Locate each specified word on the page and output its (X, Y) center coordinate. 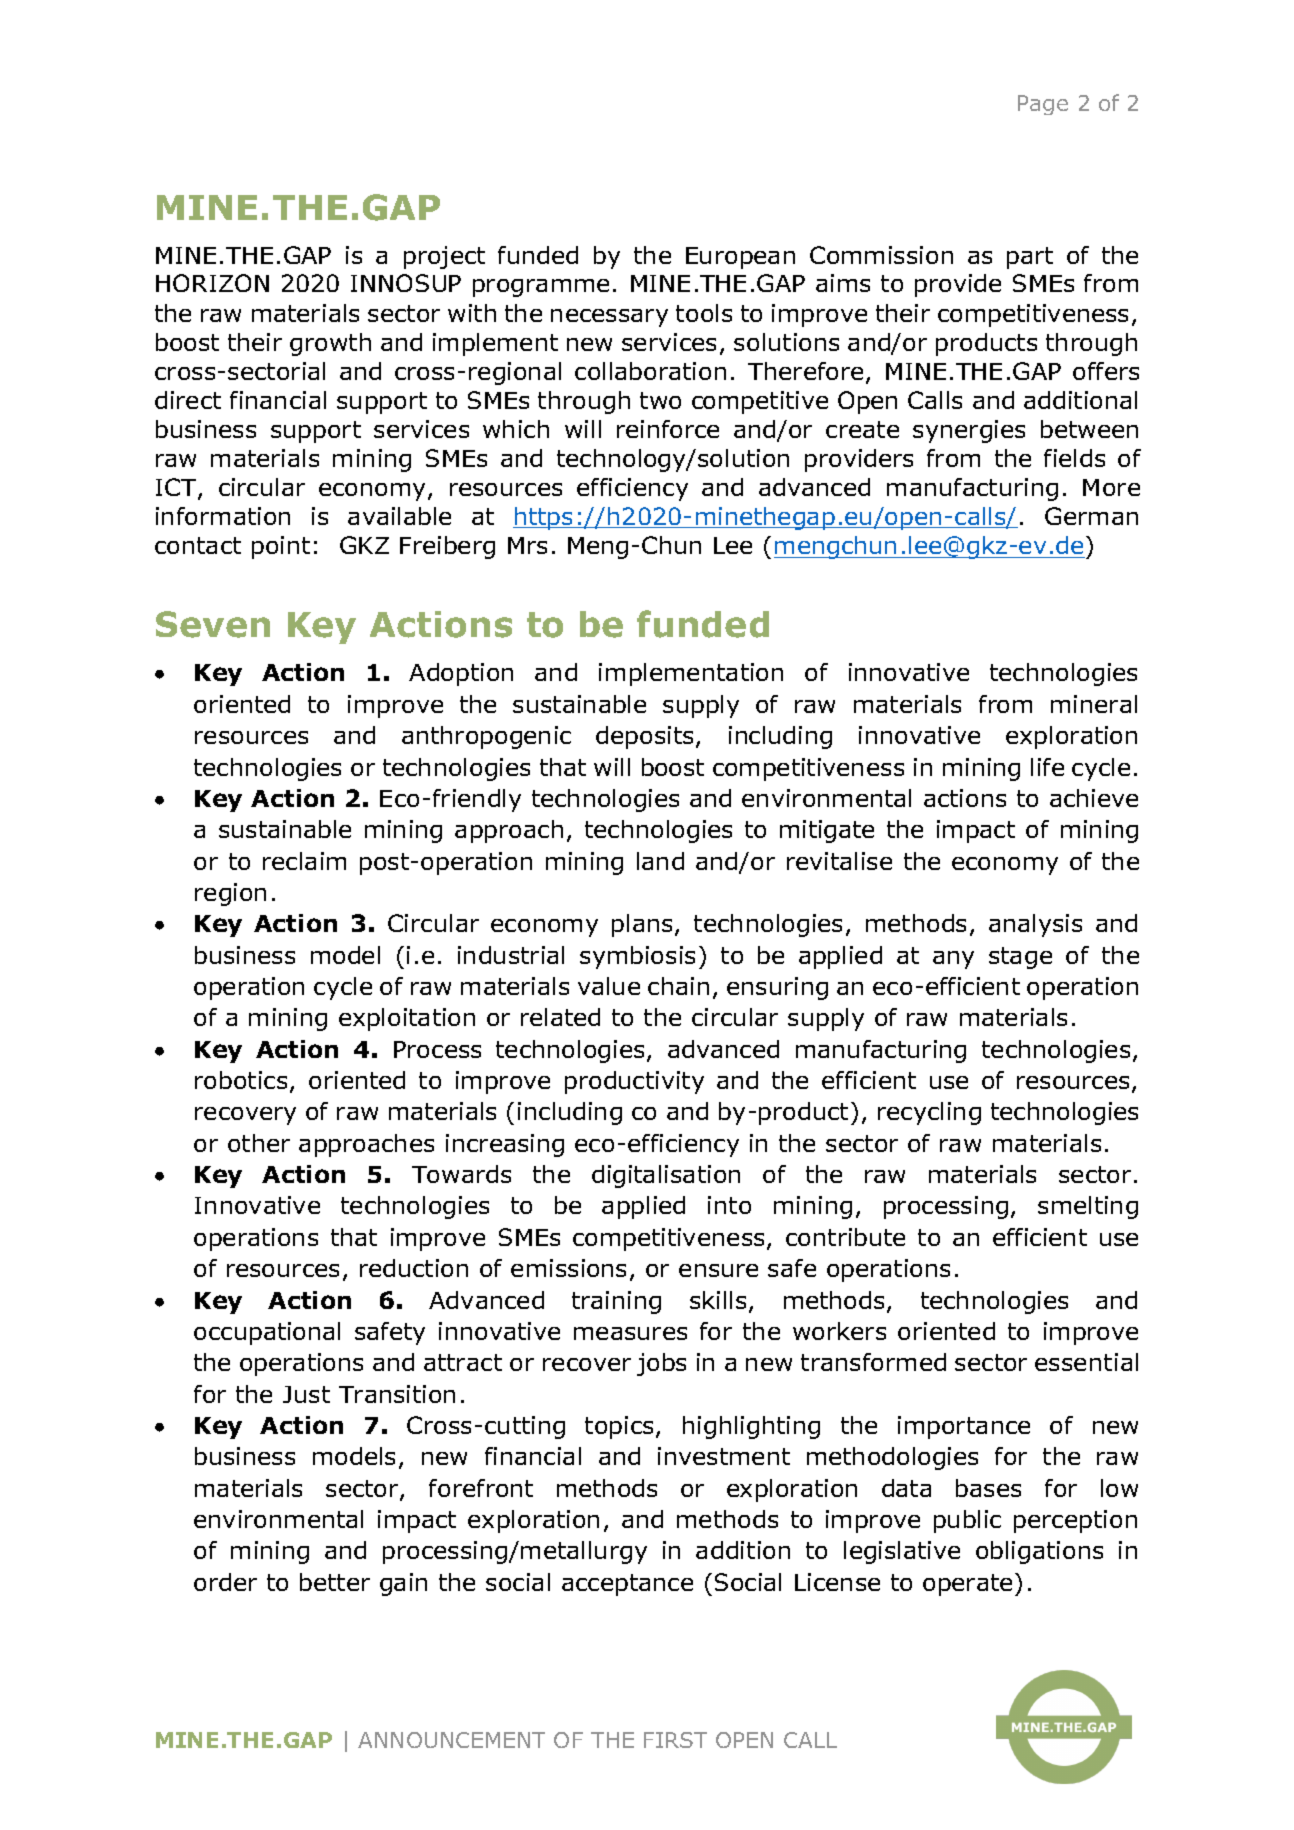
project (444, 257)
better (335, 1582)
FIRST (675, 1740)
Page (1043, 105)
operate (967, 1585)
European (740, 258)
